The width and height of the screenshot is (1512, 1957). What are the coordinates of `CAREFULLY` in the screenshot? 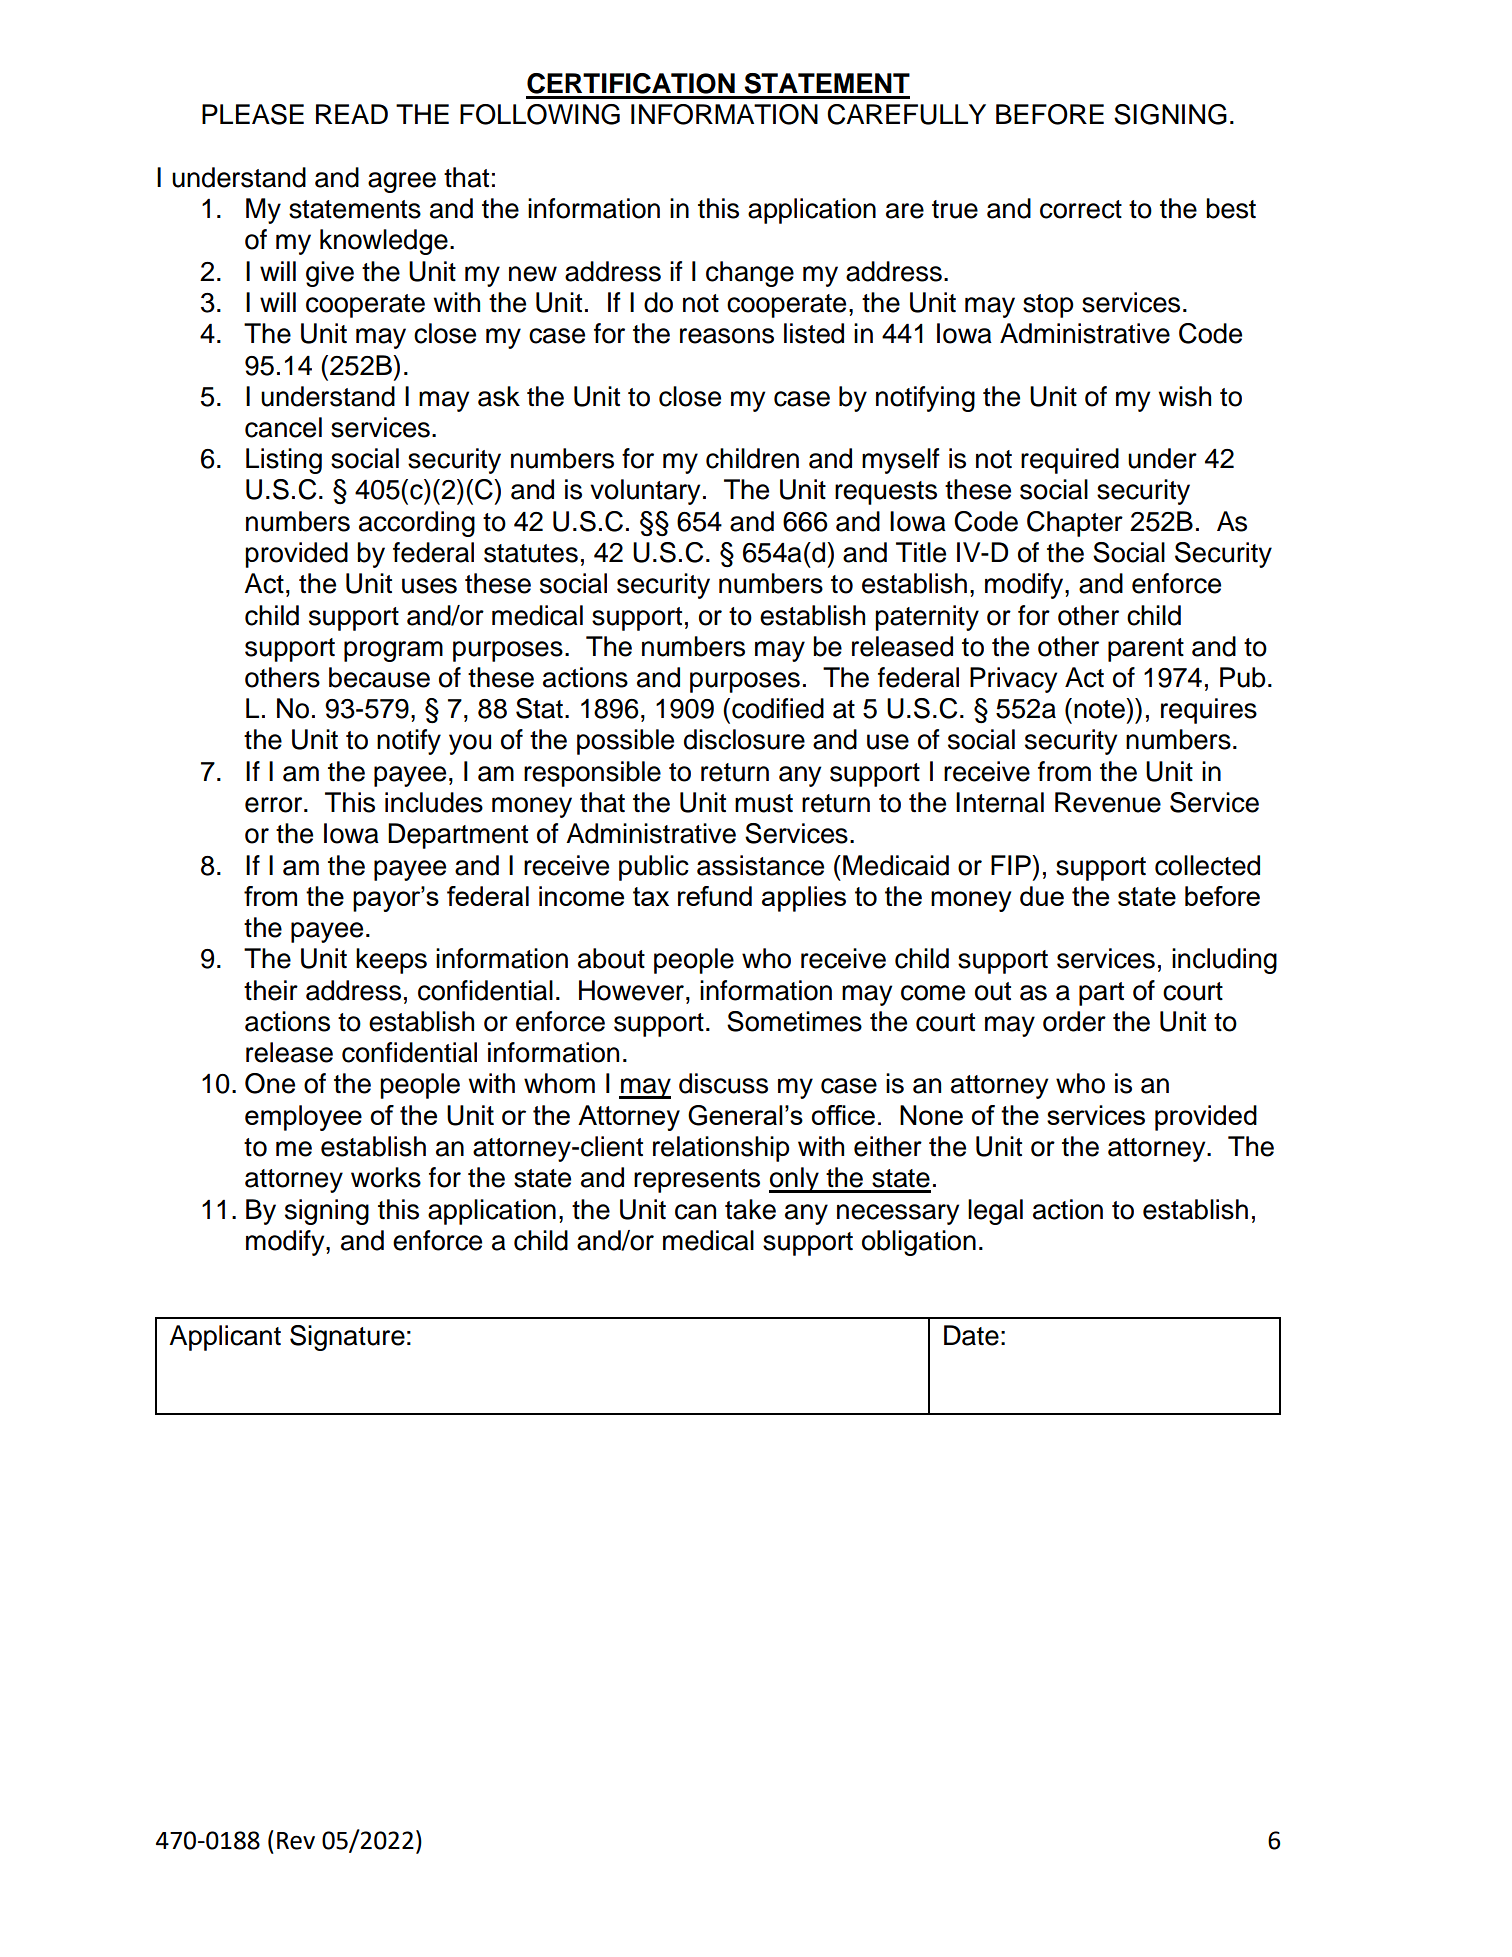 It's located at (906, 114).
